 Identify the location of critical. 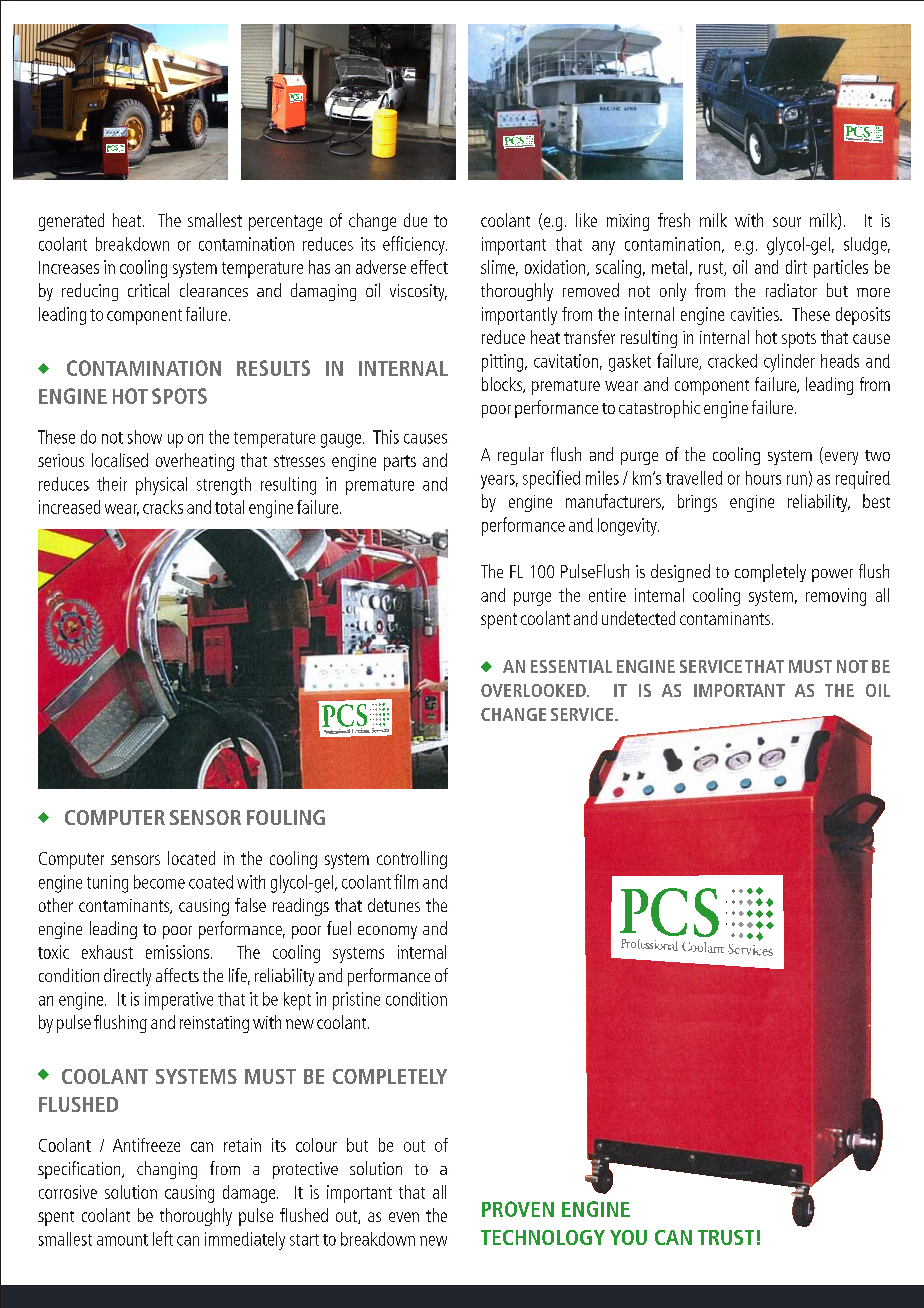
(148, 290).
